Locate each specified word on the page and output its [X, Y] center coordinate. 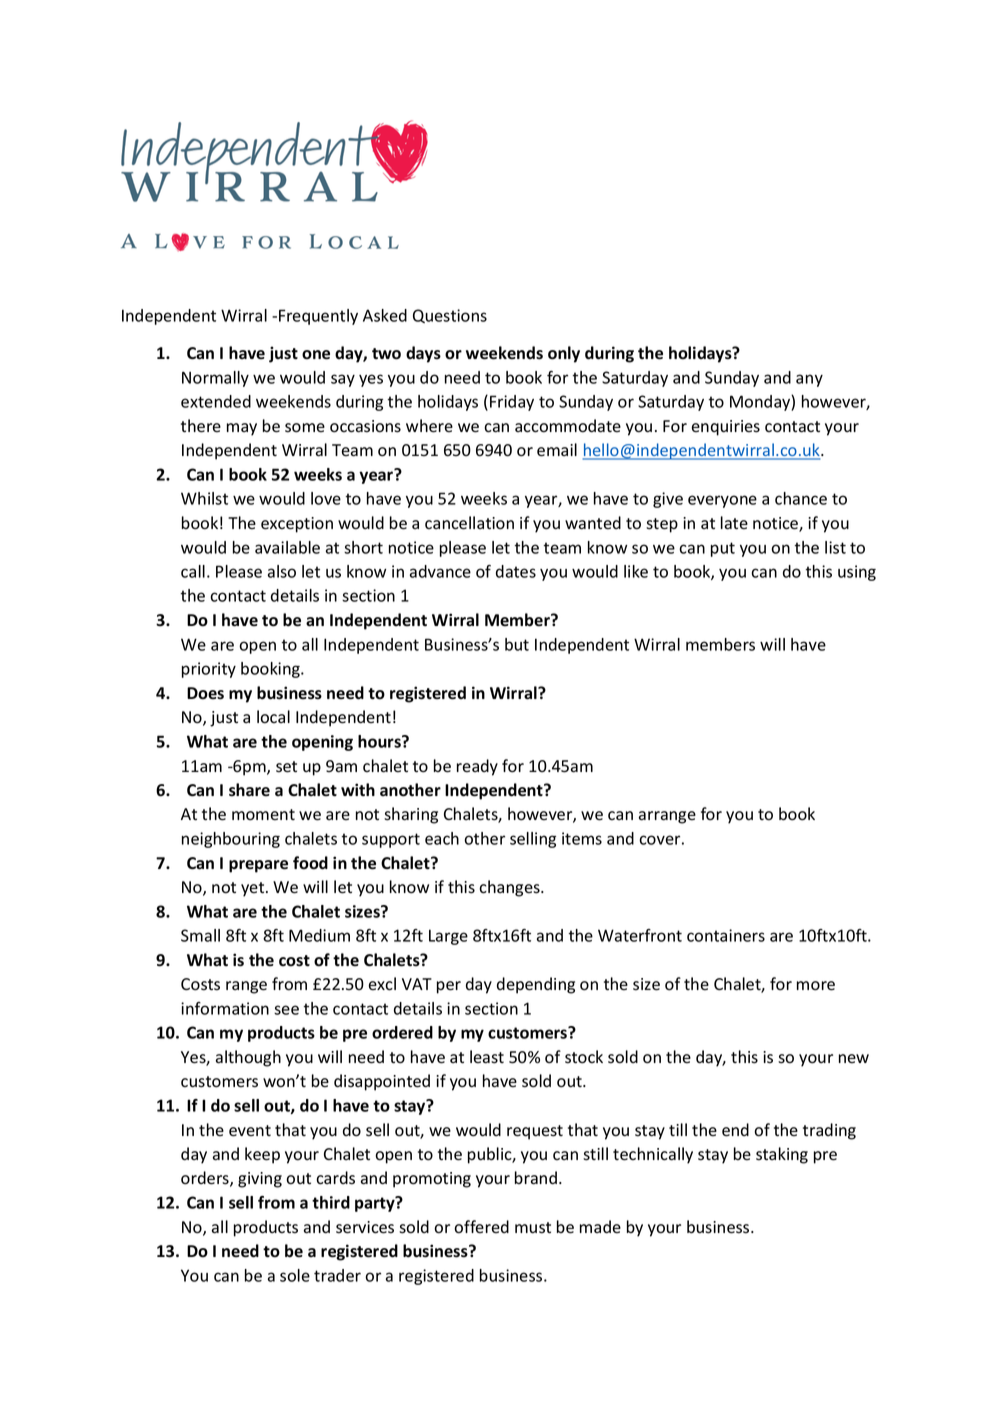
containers [726, 935]
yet [254, 889]
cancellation [469, 523]
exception [297, 525]
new [854, 1059]
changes [510, 888]
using [857, 573]
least [487, 1057]
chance [801, 498]
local [273, 717]
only [564, 354]
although [248, 1058]
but [517, 644]
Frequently [318, 317]
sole [295, 1275]
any [809, 380]
